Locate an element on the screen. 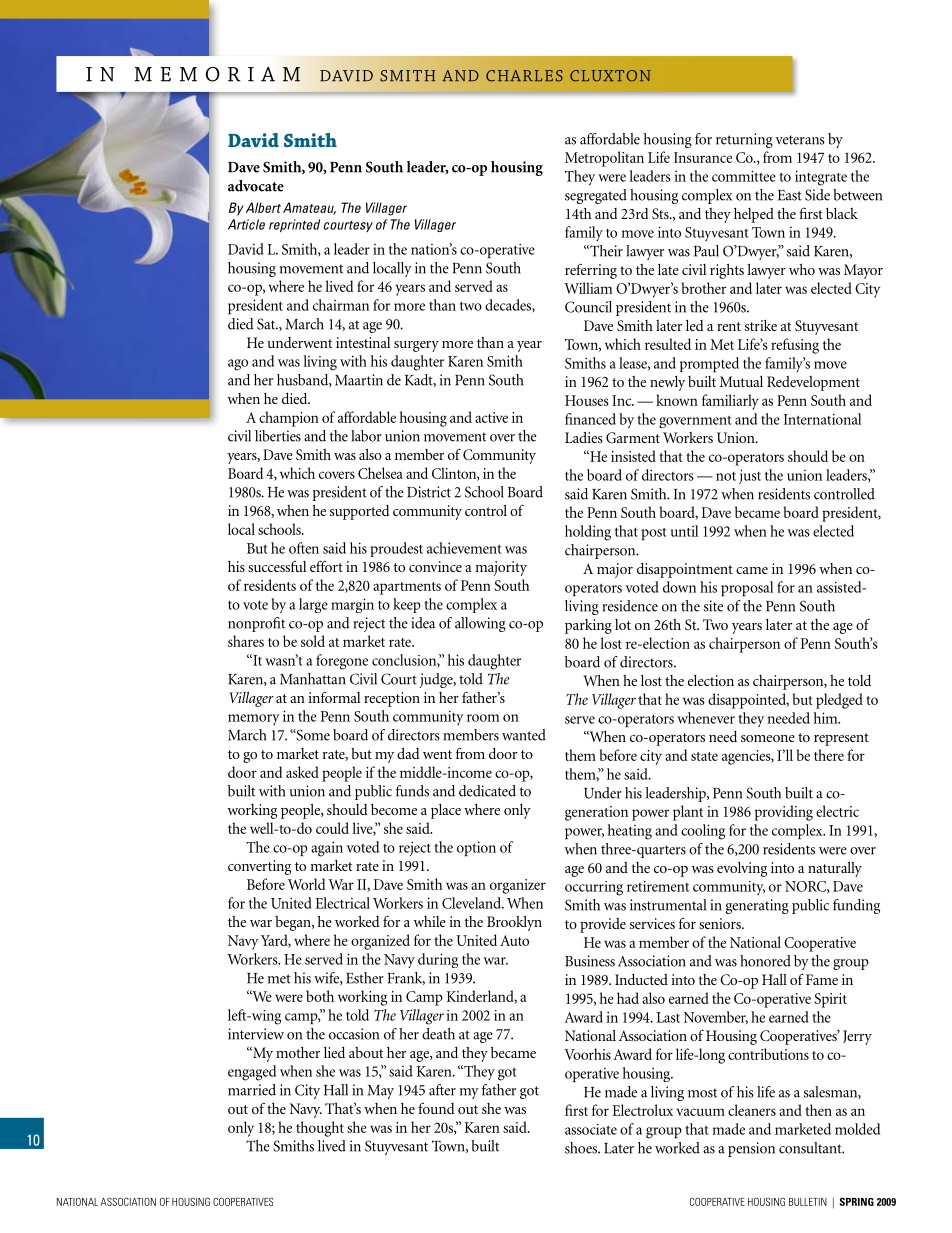  liberties is located at coordinates (278, 436).
